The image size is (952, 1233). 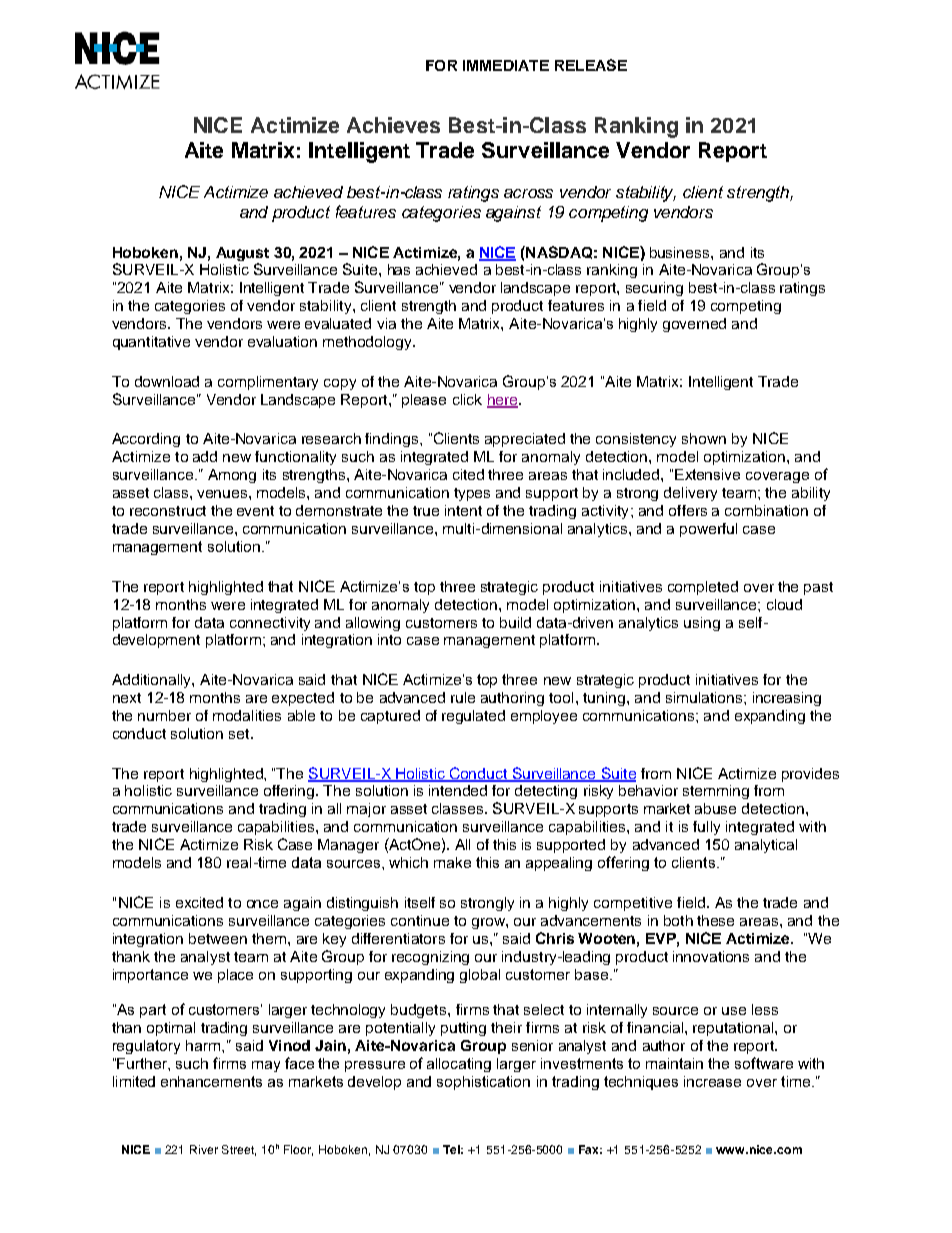 I want to click on stemming, so click(x=716, y=792).
